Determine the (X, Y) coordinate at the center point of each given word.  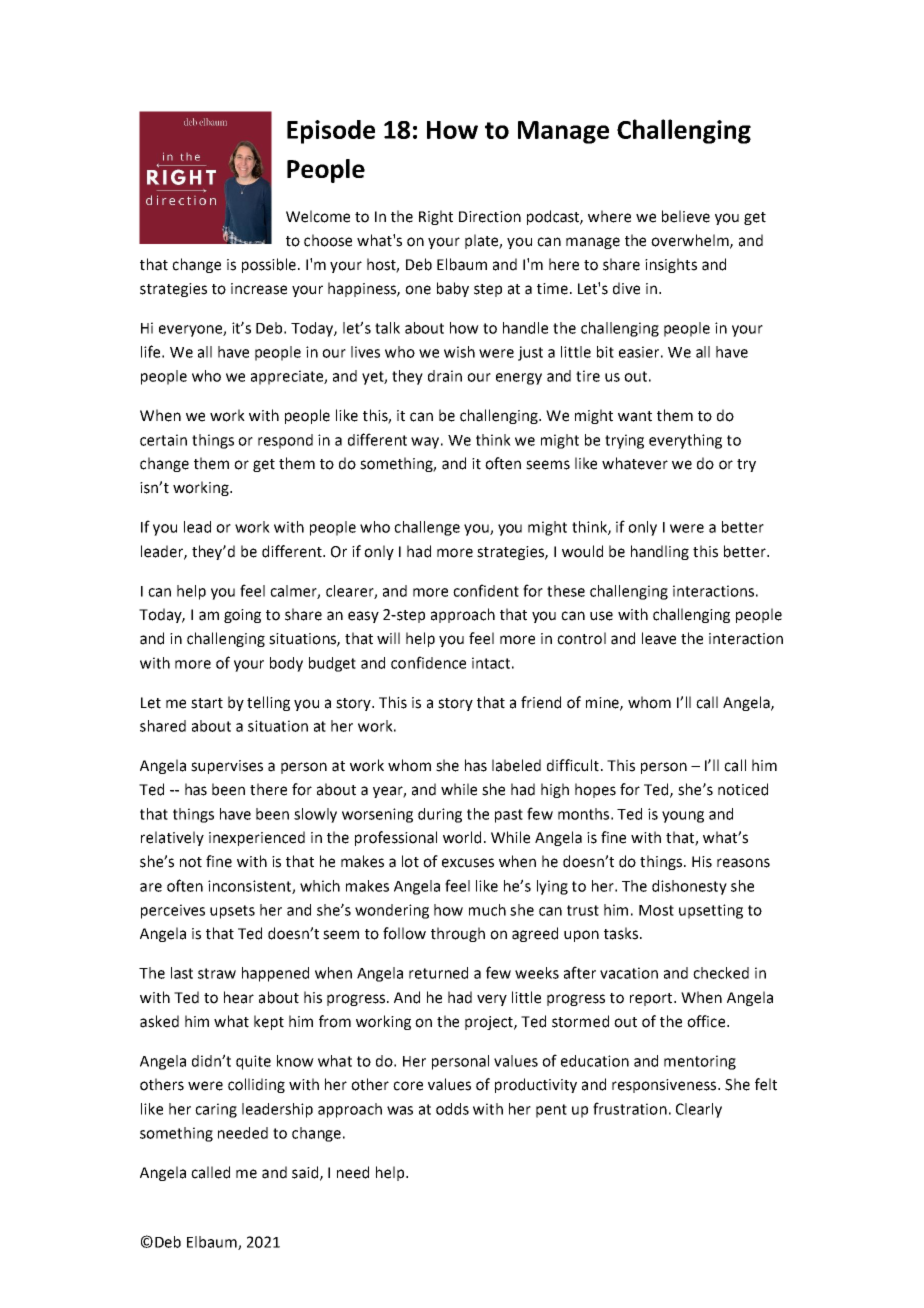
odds (452, 1109)
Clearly (699, 1110)
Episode (331, 132)
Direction (490, 217)
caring (216, 1110)
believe (686, 216)
